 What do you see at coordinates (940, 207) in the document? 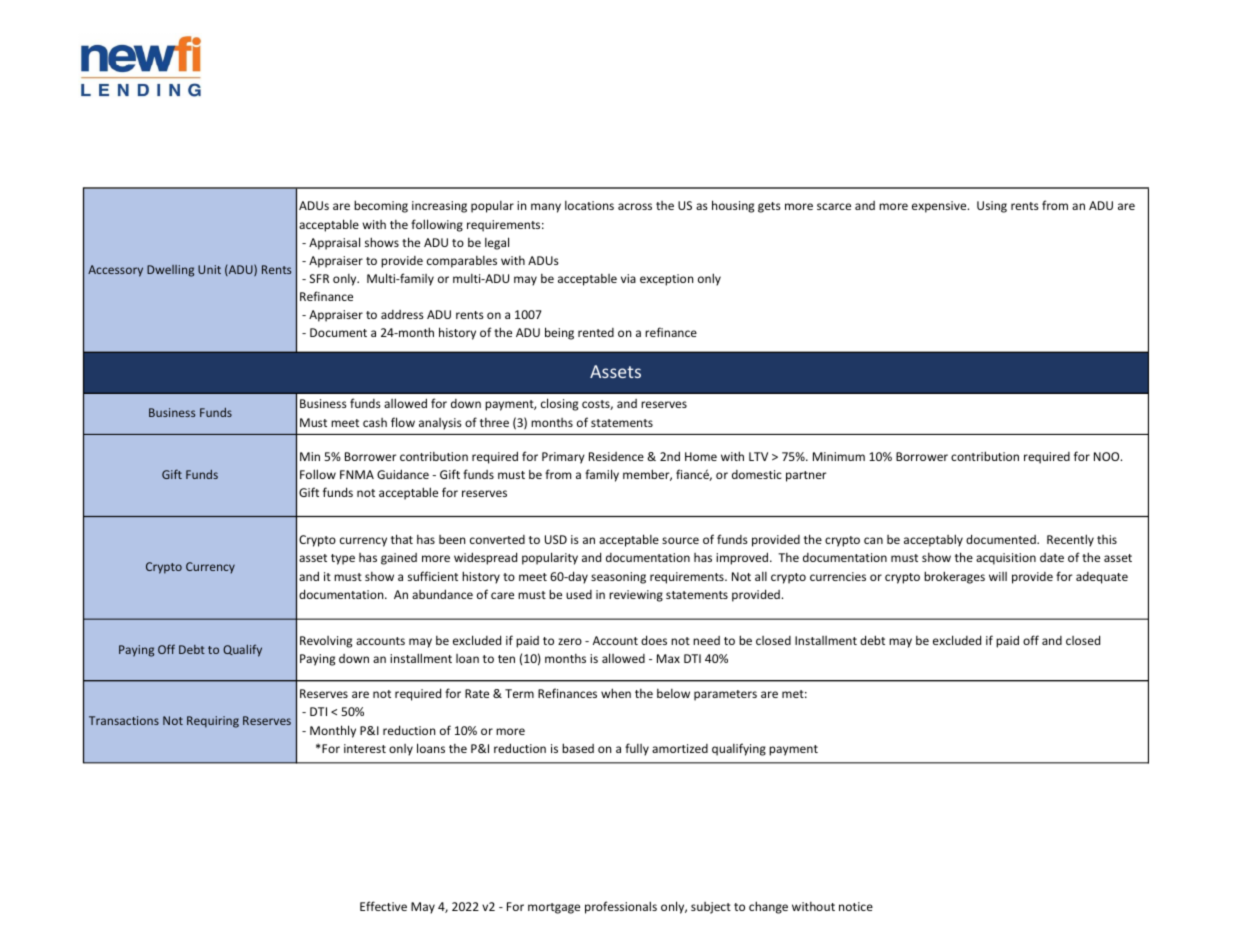
I see `expensive` at bounding box center [940, 207].
